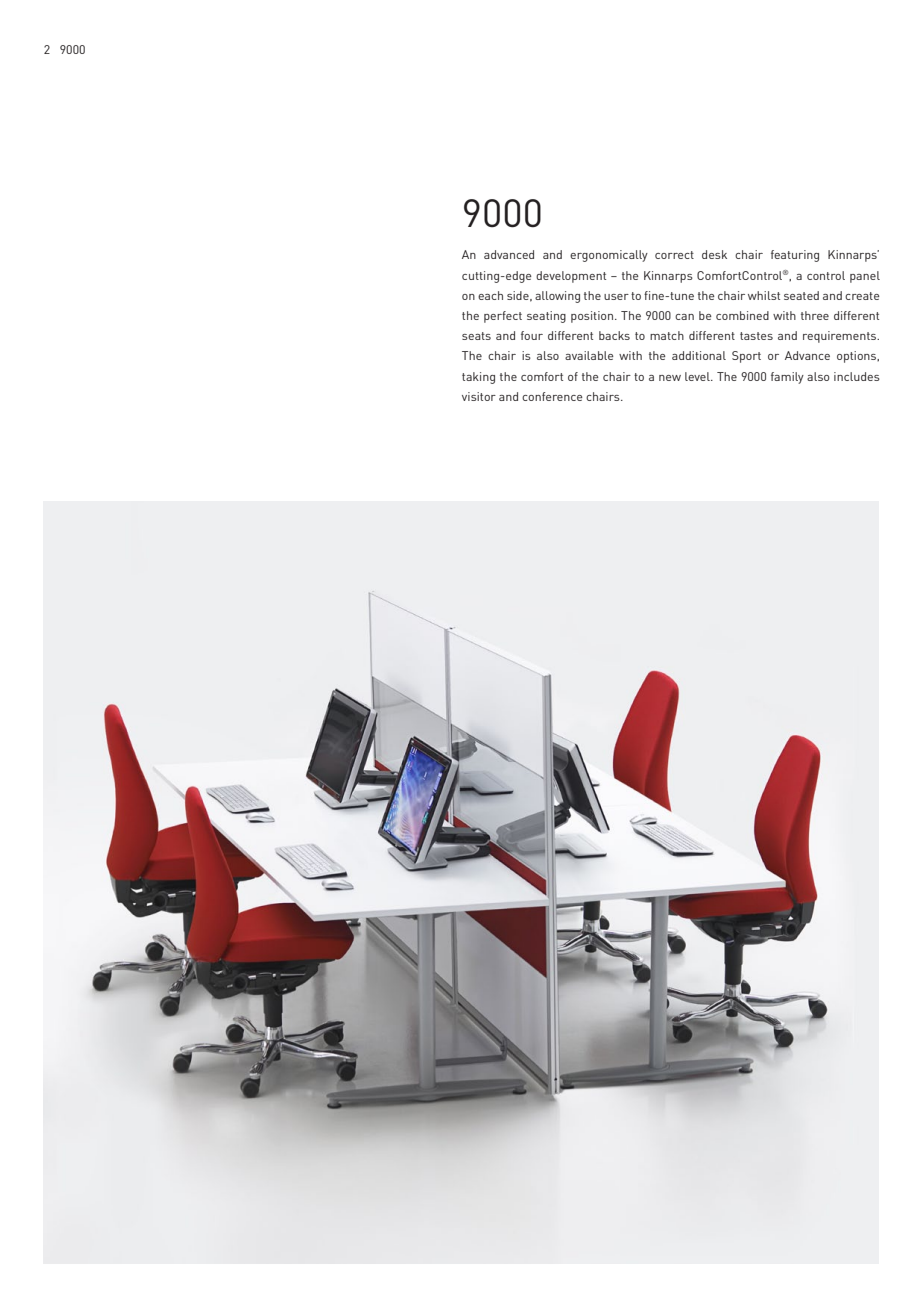  I want to click on featuring, so click(795, 256).
